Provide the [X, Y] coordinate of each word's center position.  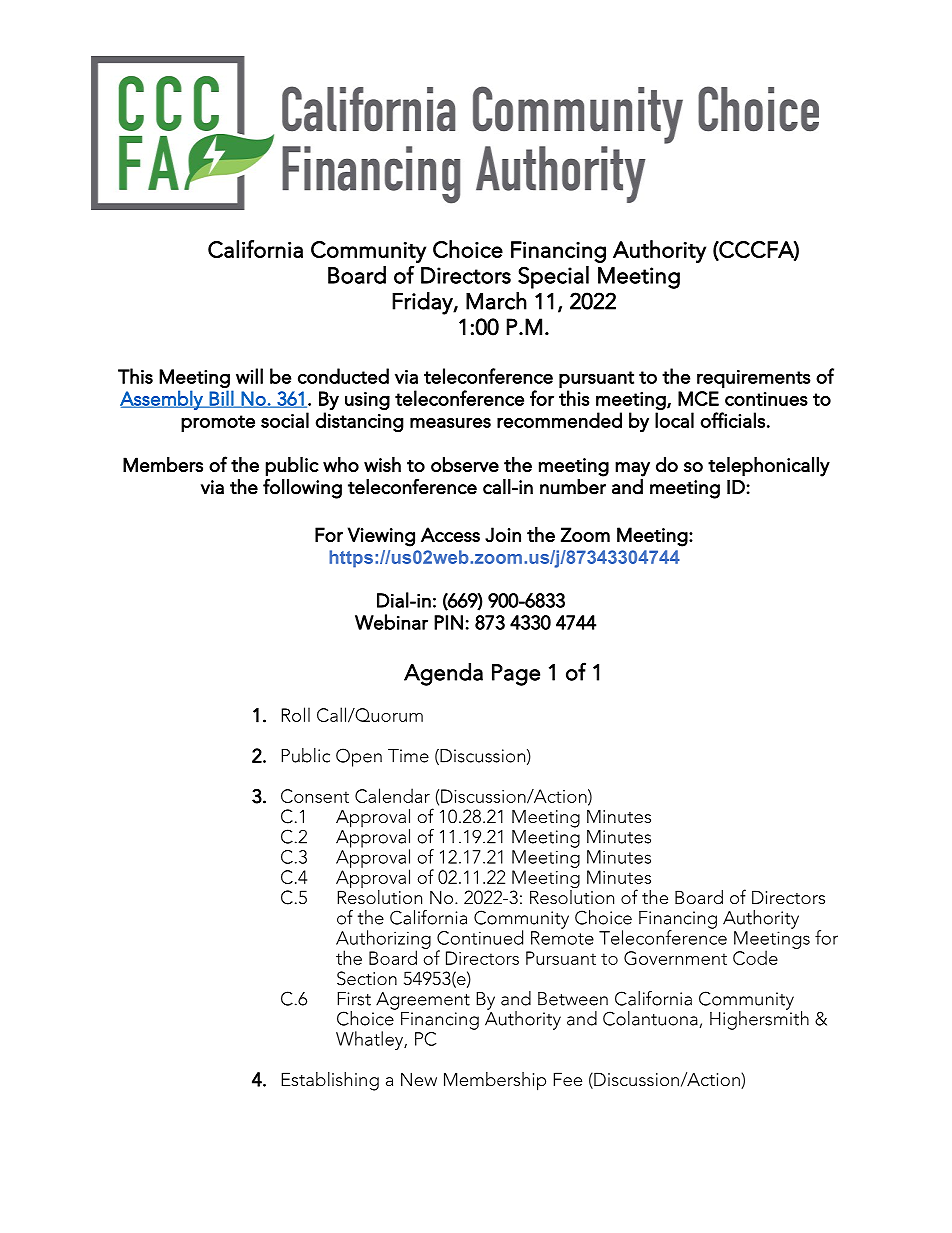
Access [450, 534]
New [419, 1079]
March [496, 301]
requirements [754, 379]
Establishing [330, 1081]
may [632, 469]
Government [675, 958]
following [302, 488]
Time [408, 756]
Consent [315, 796]
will [249, 376]
